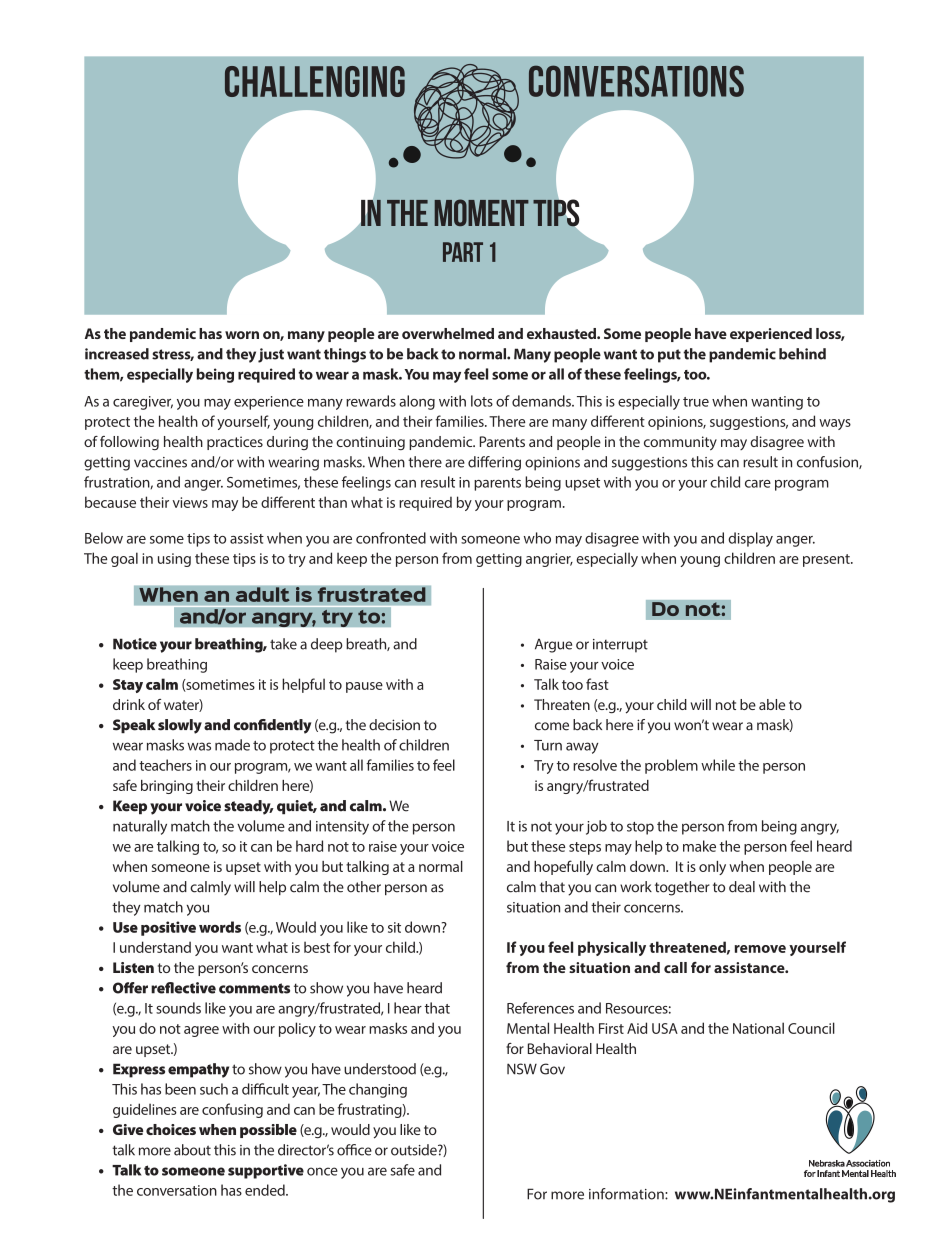  What do you see at coordinates (140, 827) in the page?
I see `naturally` at bounding box center [140, 827].
